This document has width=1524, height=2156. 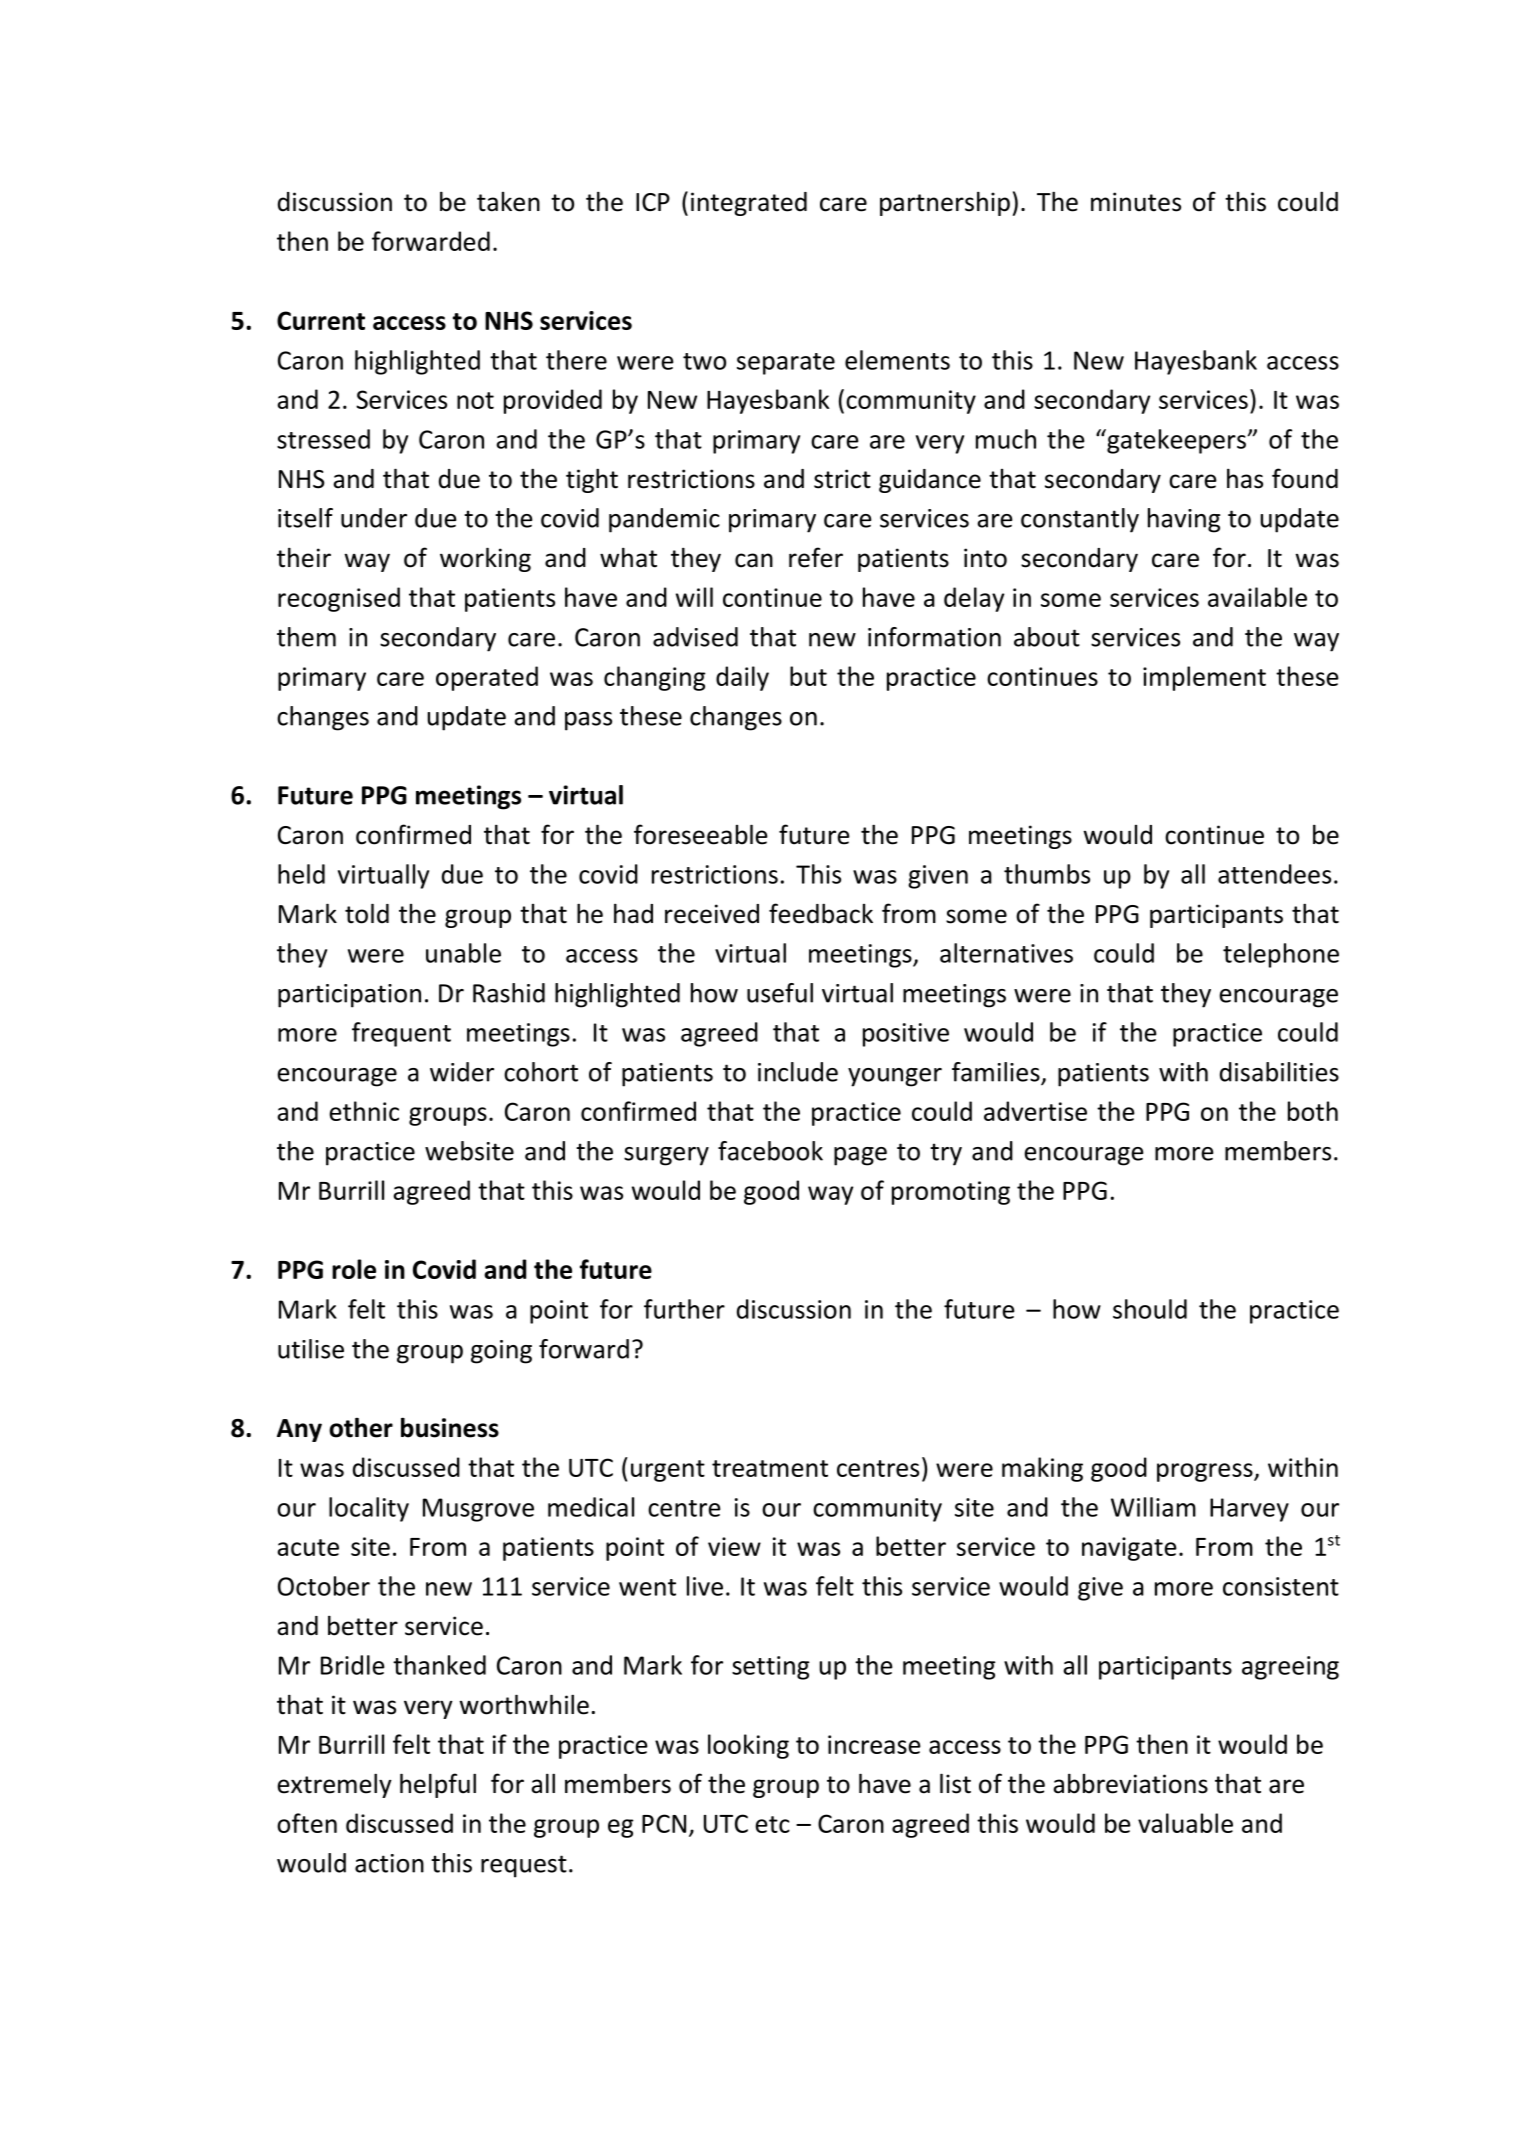 I want to click on minutes, so click(x=1136, y=202).
